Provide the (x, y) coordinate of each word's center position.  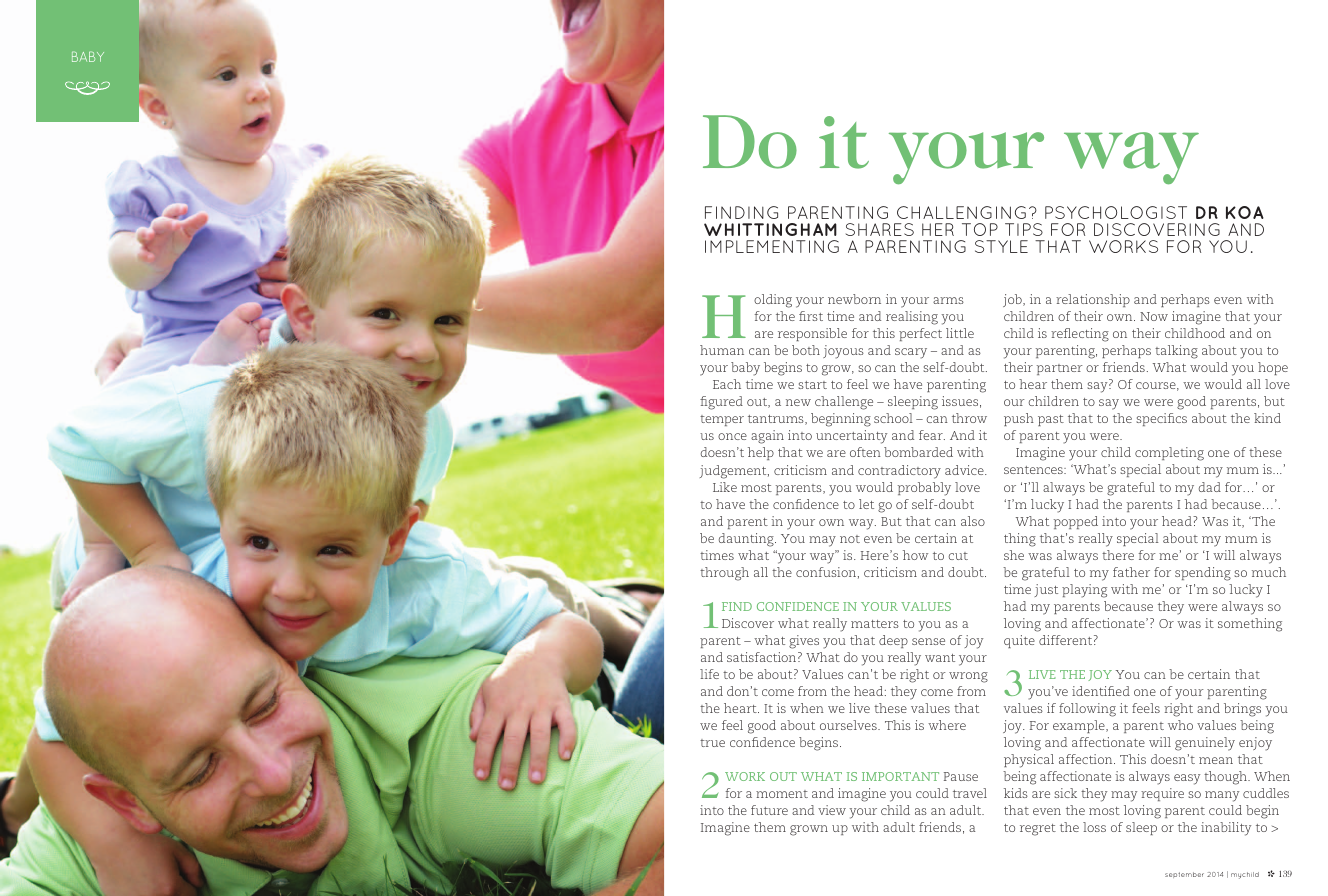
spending (1203, 574)
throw (969, 418)
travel (970, 793)
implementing (772, 246)
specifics (1161, 419)
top (980, 229)
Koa (1245, 212)
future (769, 810)
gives (804, 642)
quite (1019, 641)
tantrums (777, 420)
